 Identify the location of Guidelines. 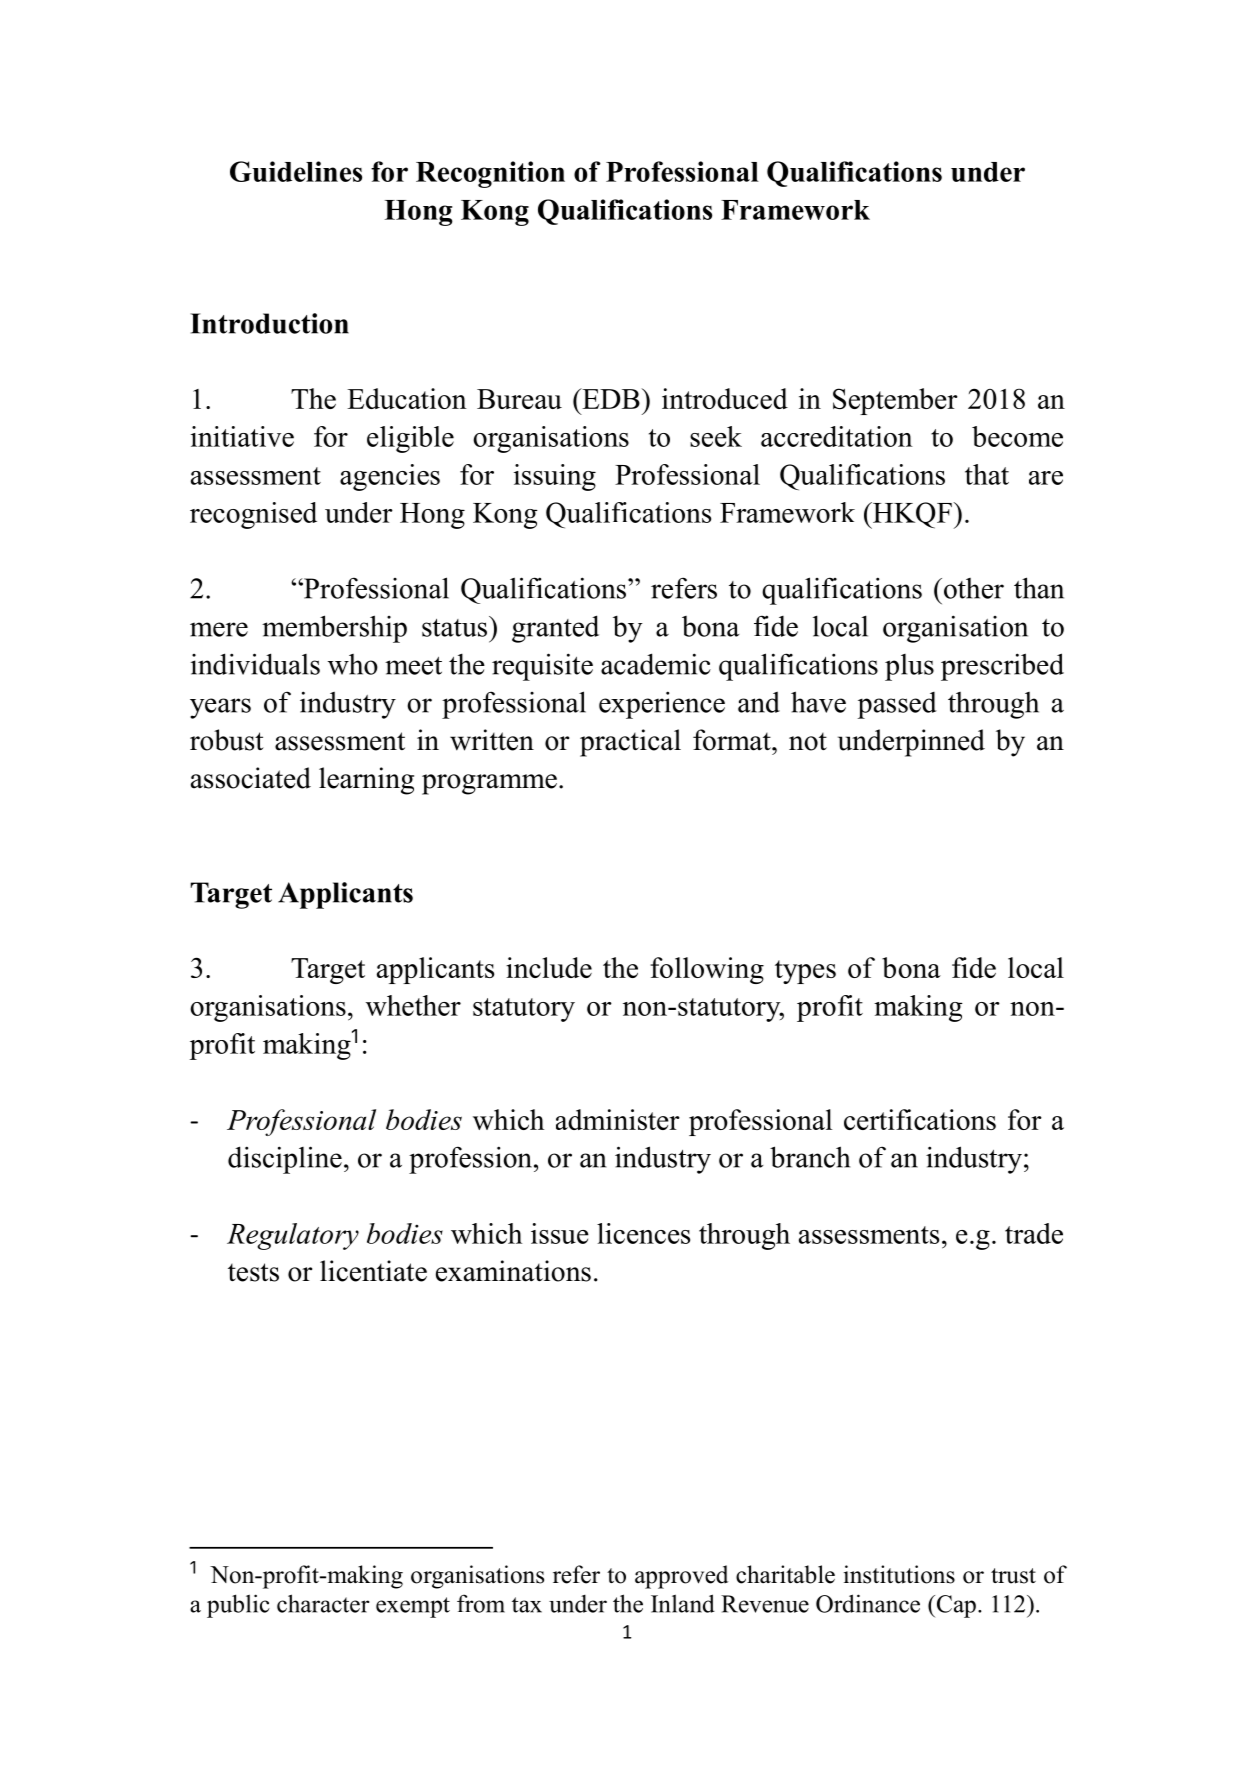
(296, 171).
